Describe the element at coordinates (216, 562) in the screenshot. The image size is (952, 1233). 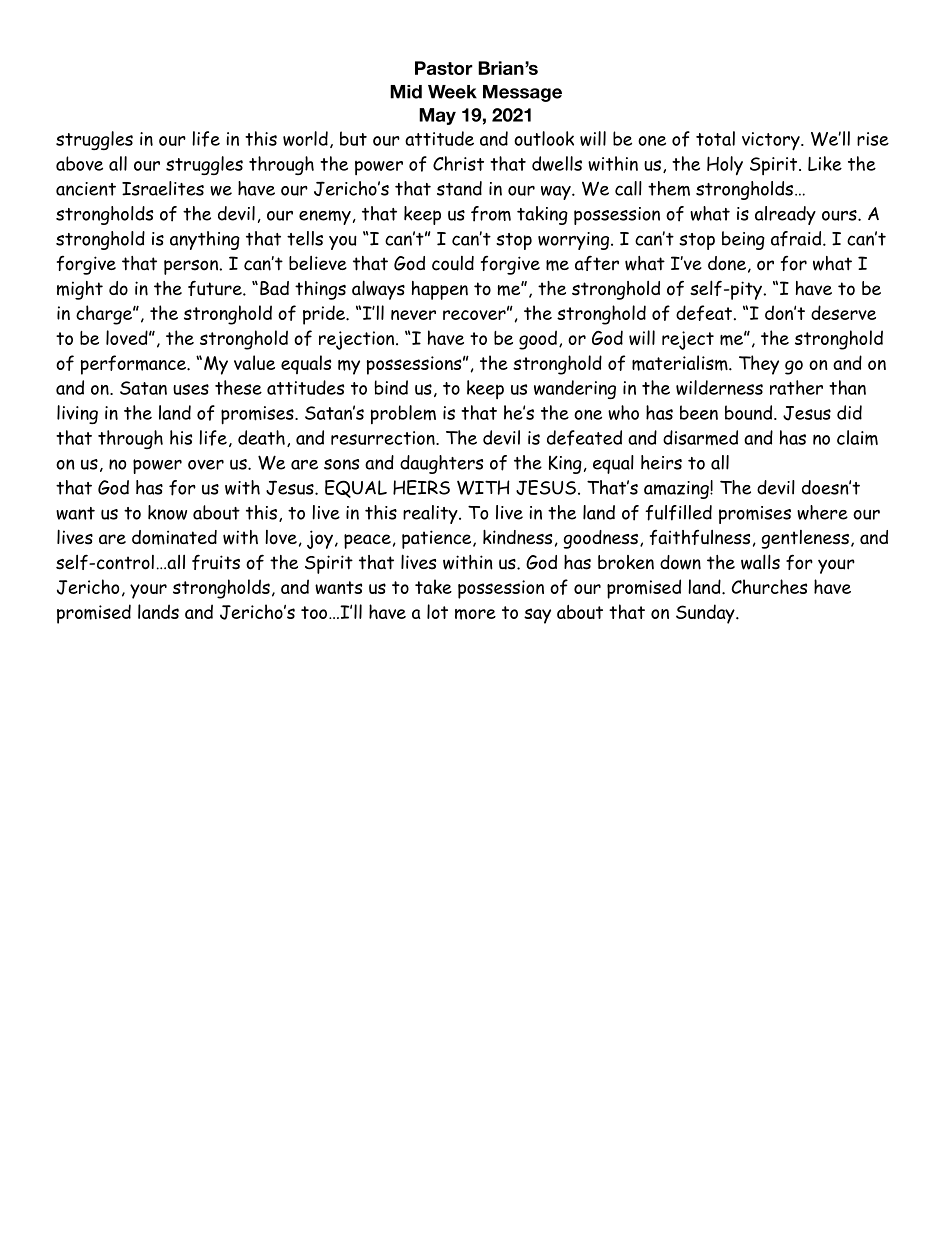
I see `fruits` at that location.
